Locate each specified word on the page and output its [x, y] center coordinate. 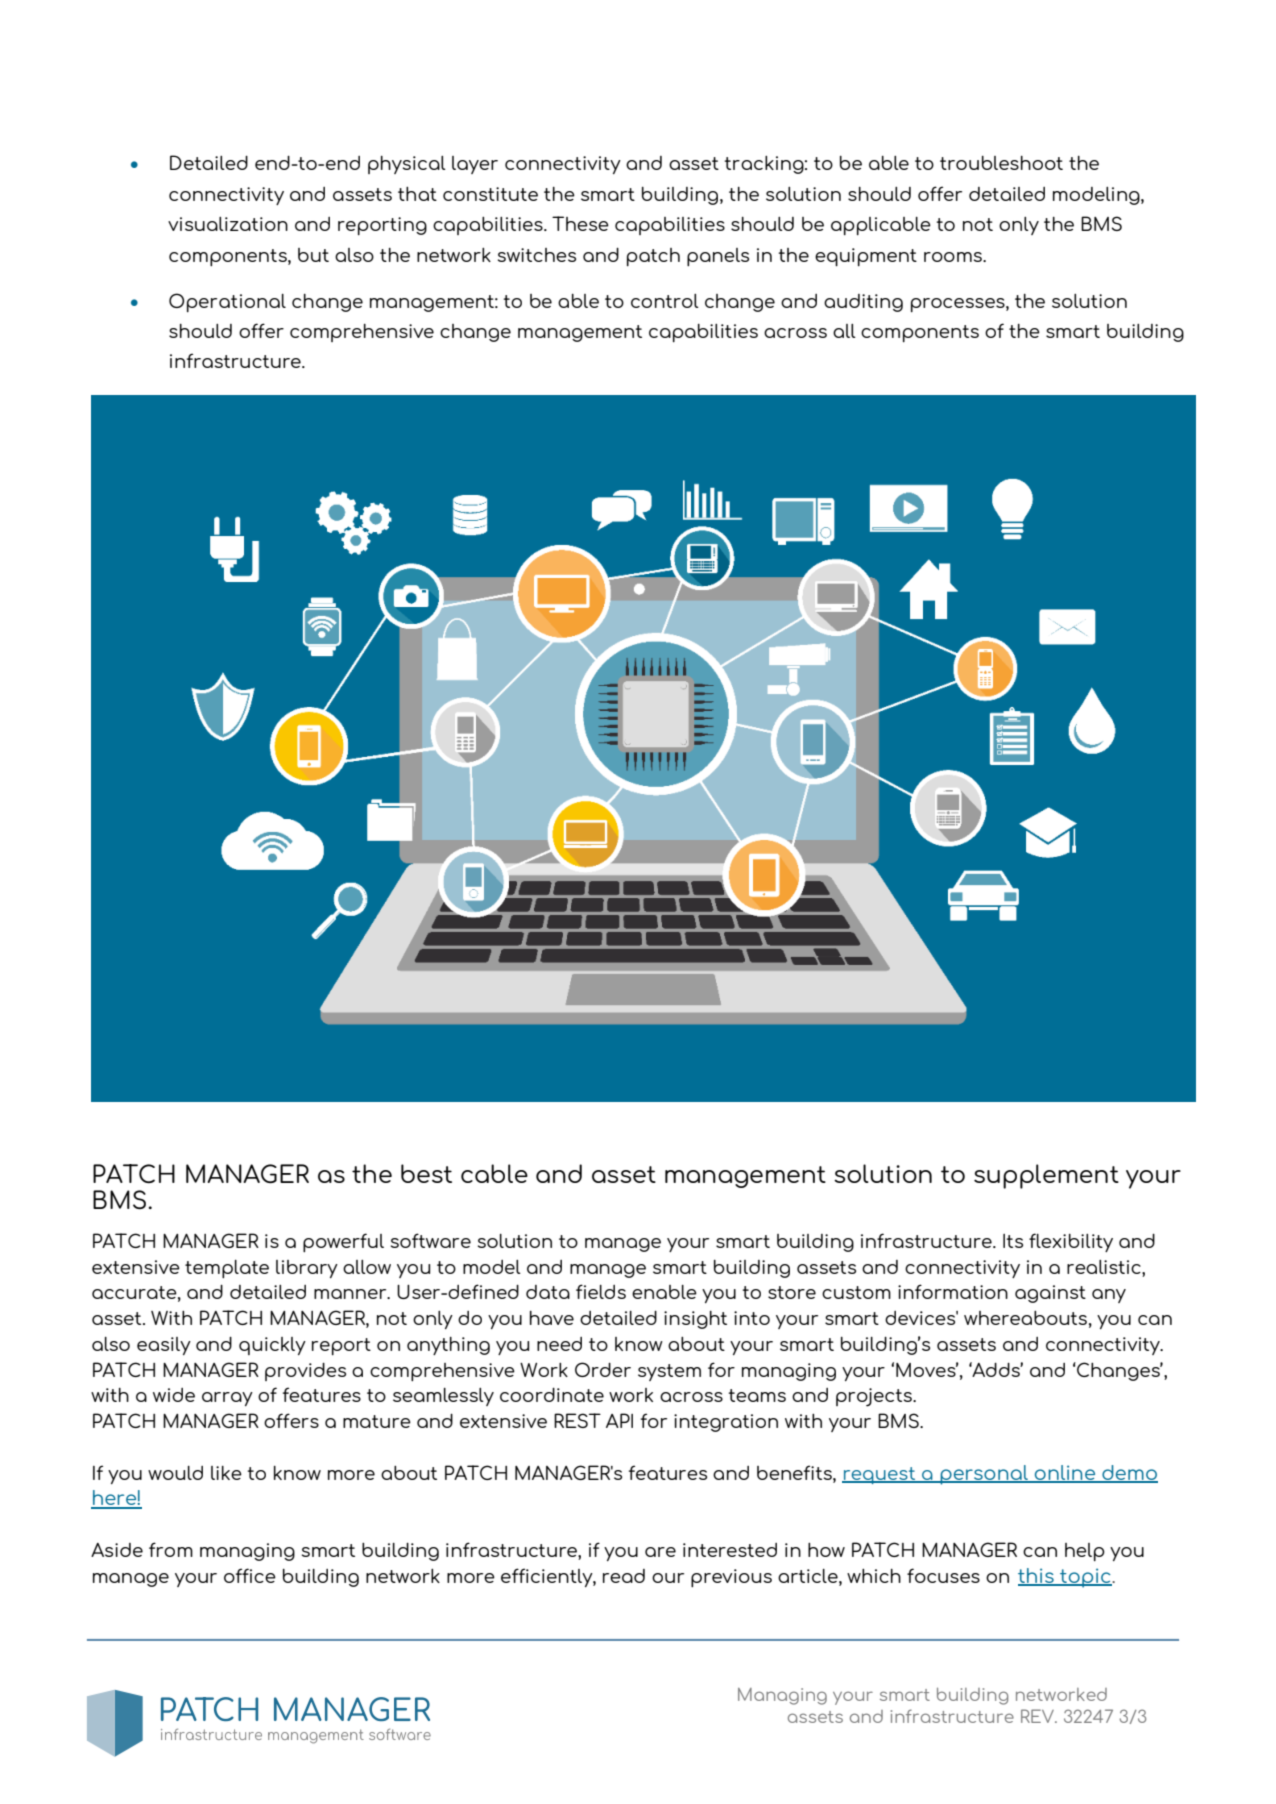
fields [601, 1291]
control [665, 301]
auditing [863, 303]
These [580, 223]
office [250, 1575]
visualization [228, 224]
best [426, 1173]
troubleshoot [1001, 163]
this [1037, 1576]
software [431, 1240]
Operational [227, 302]
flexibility [1071, 1242]
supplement [1046, 1176]
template [227, 1269]
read [624, 1576]
